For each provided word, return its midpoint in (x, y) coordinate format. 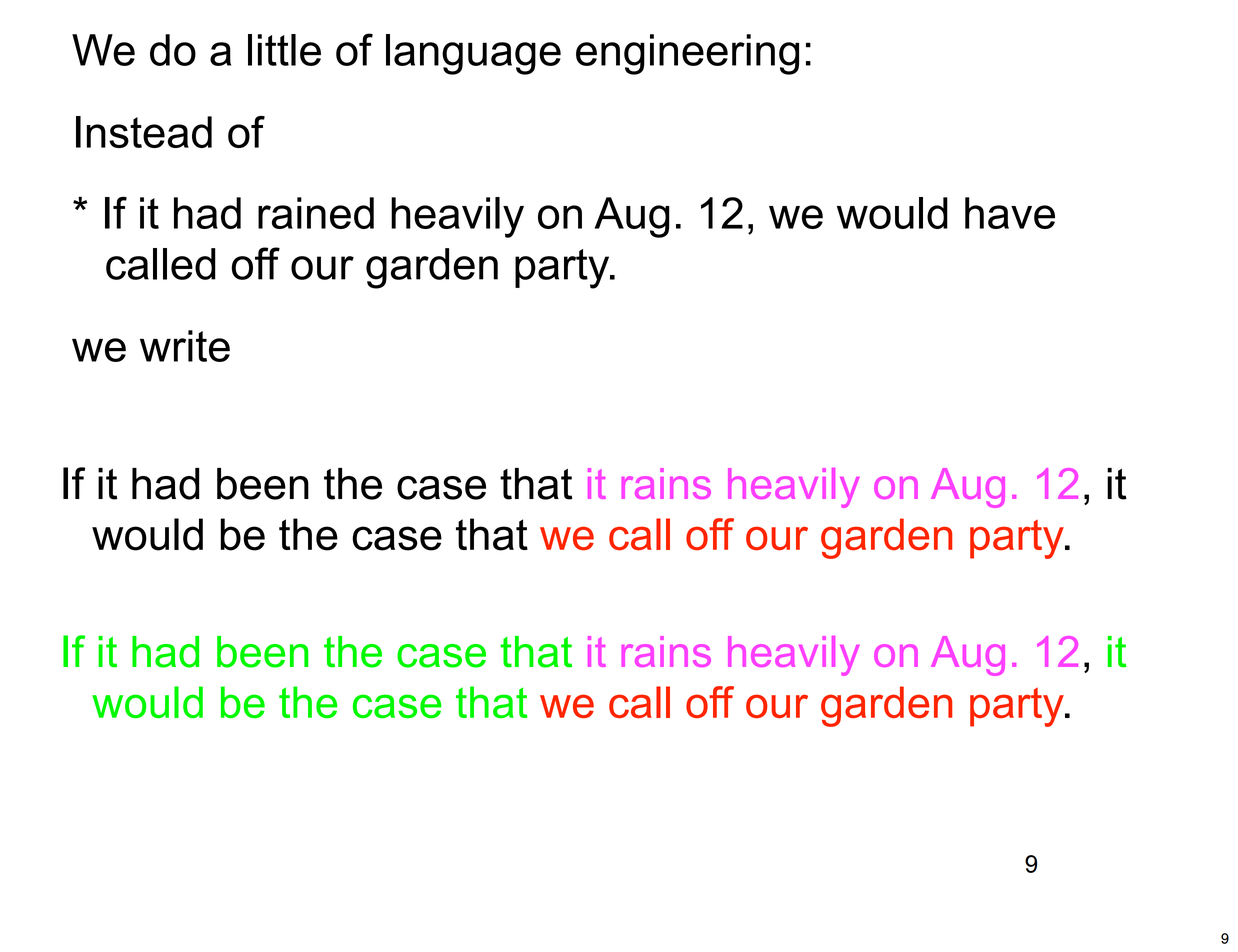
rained (316, 213)
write (185, 346)
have (1010, 213)
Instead (144, 132)
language (473, 54)
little (284, 50)
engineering (687, 54)
